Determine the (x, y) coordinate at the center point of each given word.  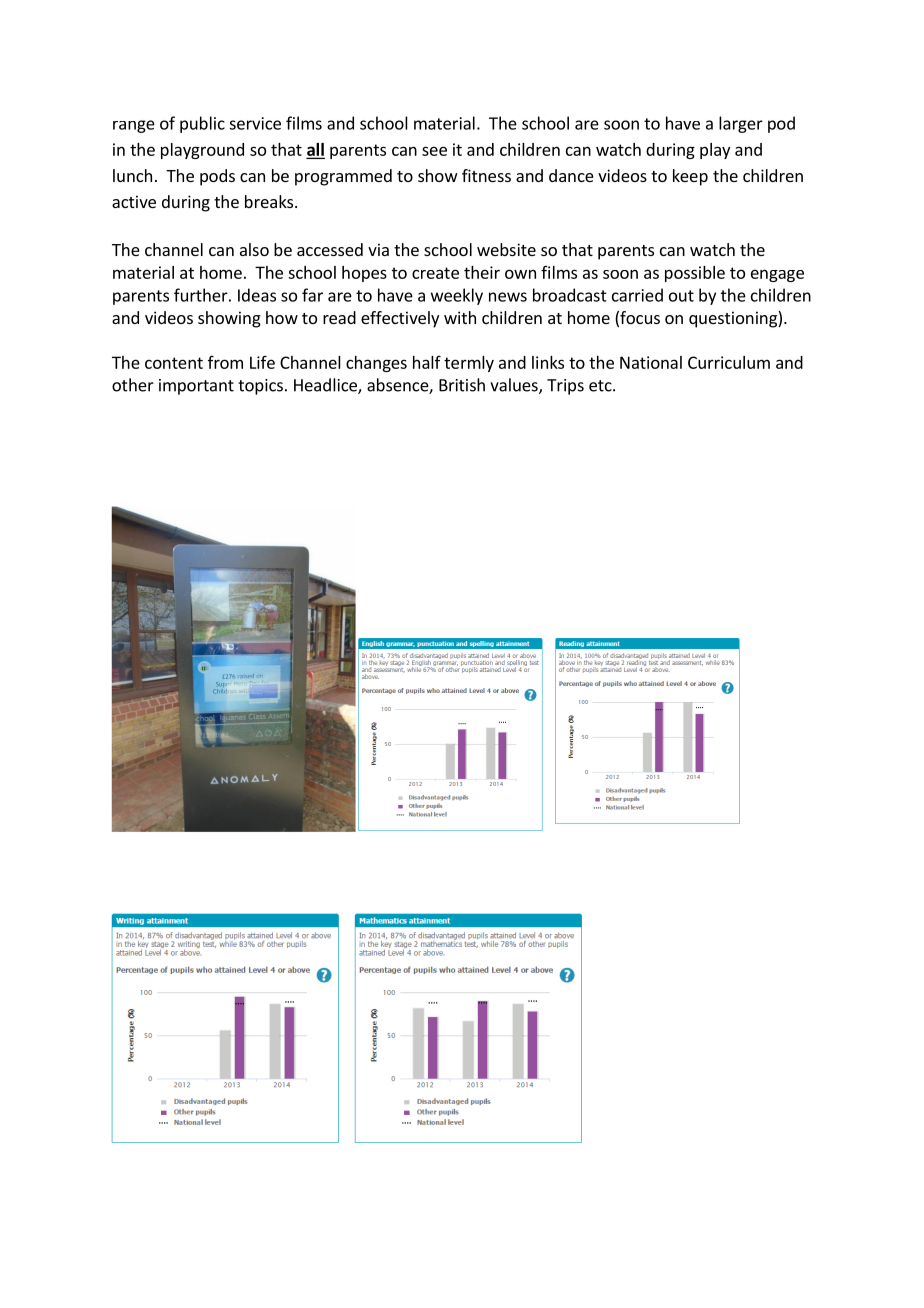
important (196, 387)
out (681, 296)
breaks (270, 201)
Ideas (257, 295)
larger (741, 124)
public (202, 124)
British (462, 385)
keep (690, 177)
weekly (457, 296)
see (434, 151)
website (506, 249)
